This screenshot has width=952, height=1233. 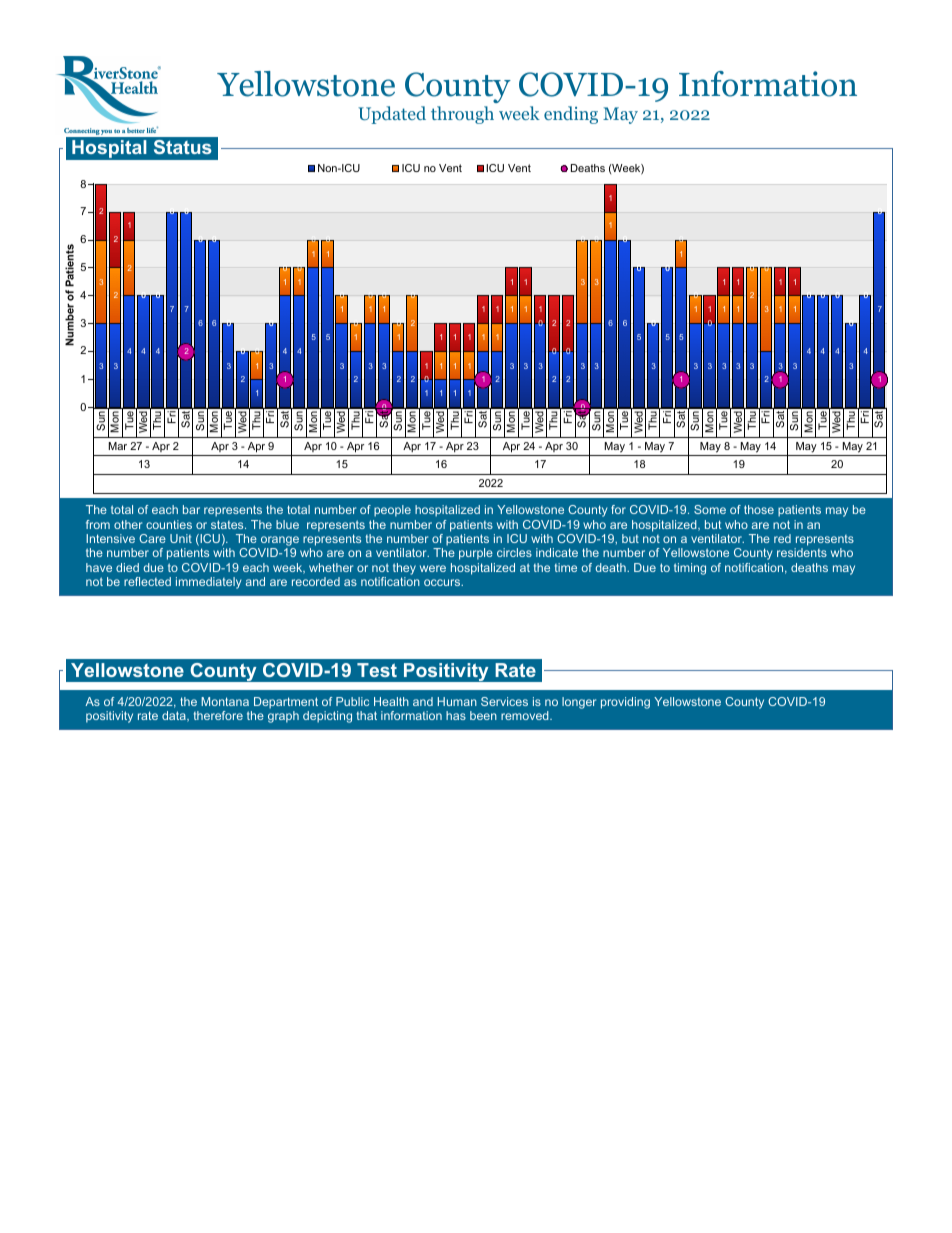 What do you see at coordinates (392, 115) in the screenshot?
I see `Updated` at bounding box center [392, 115].
